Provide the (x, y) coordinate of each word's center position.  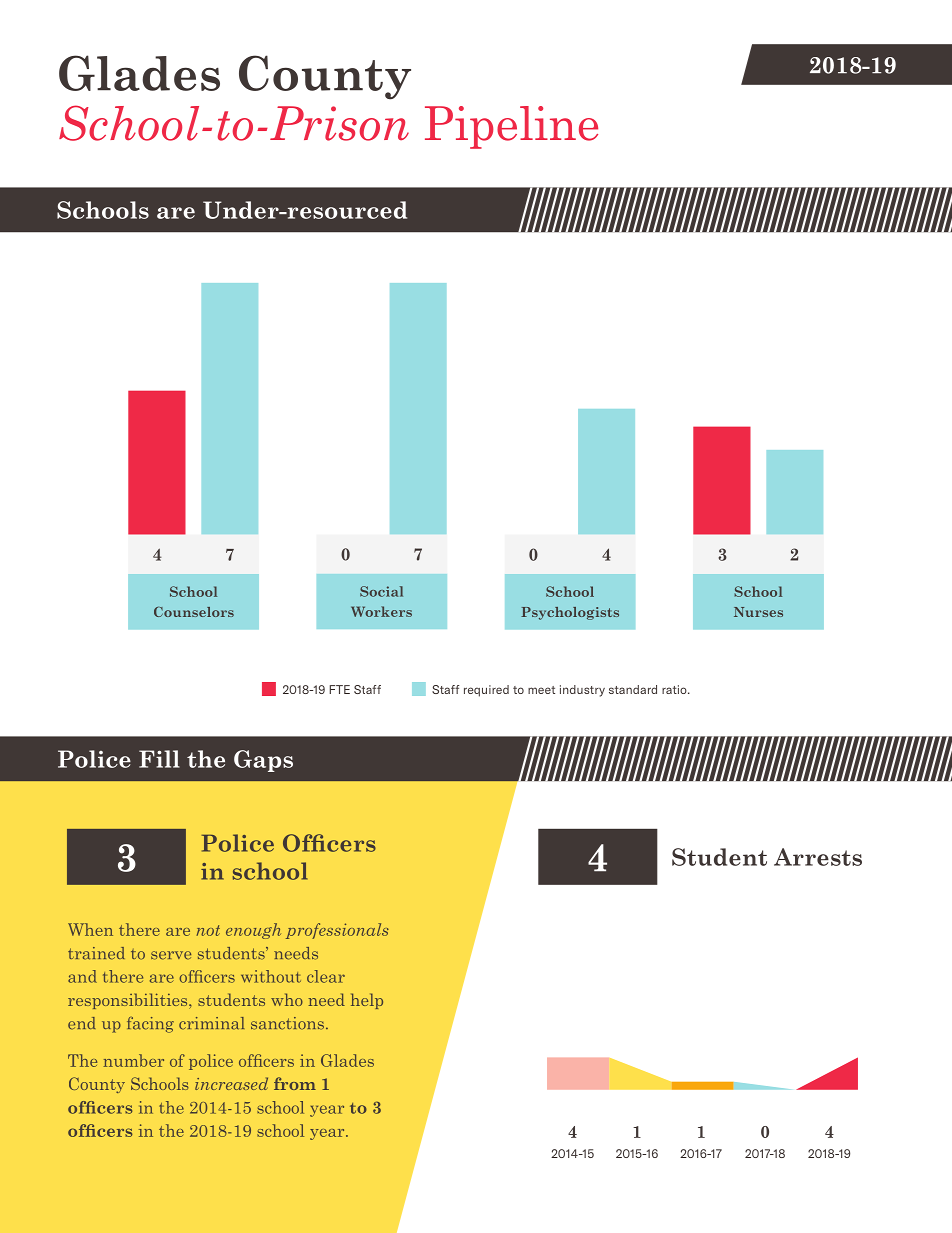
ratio (675, 689)
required (486, 691)
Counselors (194, 612)
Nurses (758, 612)
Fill (159, 759)
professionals (337, 931)
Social (381, 591)
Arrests (818, 857)
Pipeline (511, 127)
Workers (381, 611)
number (133, 1060)
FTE (339, 689)
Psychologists (570, 613)
